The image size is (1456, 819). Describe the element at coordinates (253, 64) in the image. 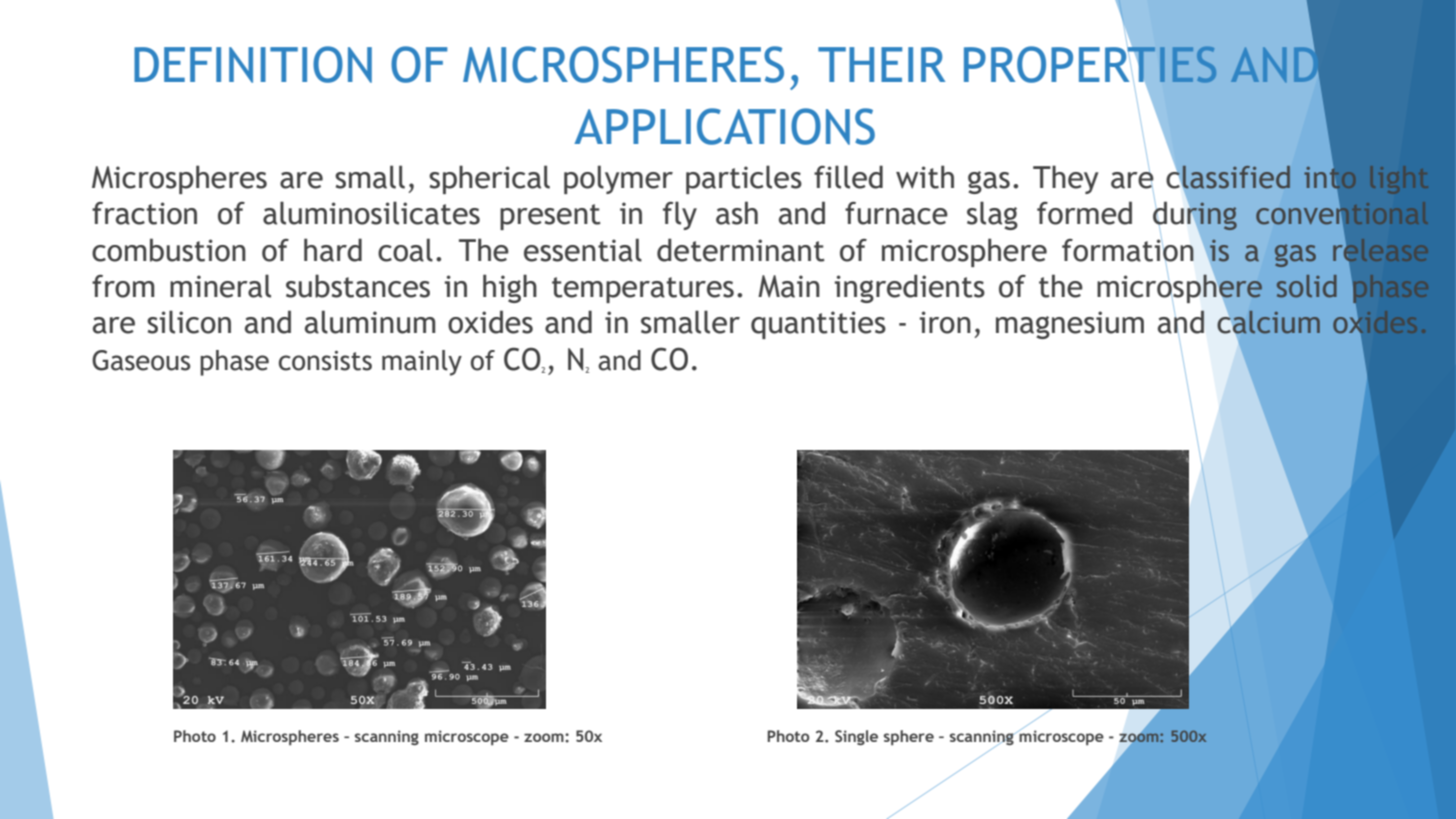

I see `DEFINITION` at that location.
